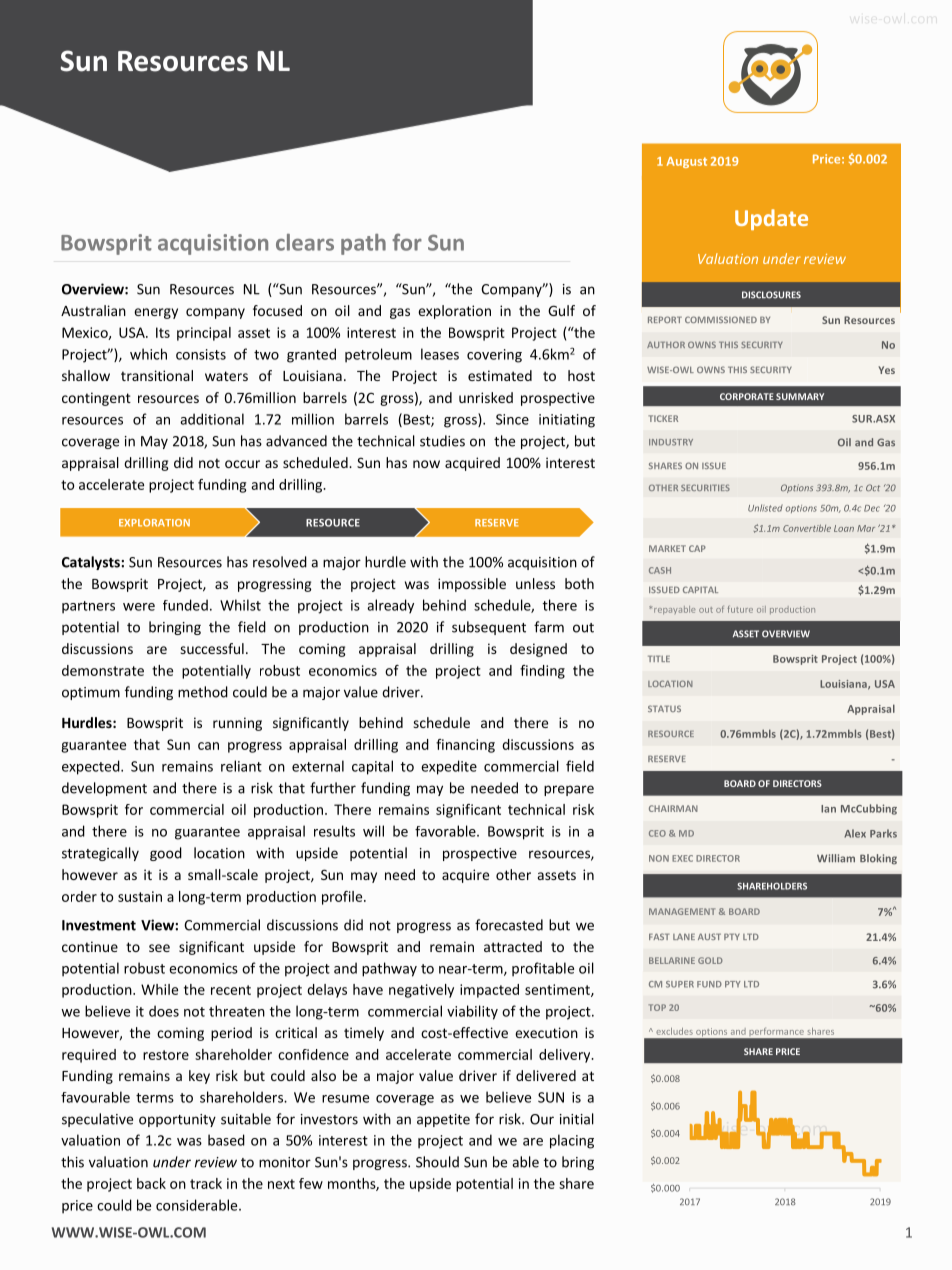  Describe the element at coordinates (542, 672) in the page. I see `finding` at that location.
